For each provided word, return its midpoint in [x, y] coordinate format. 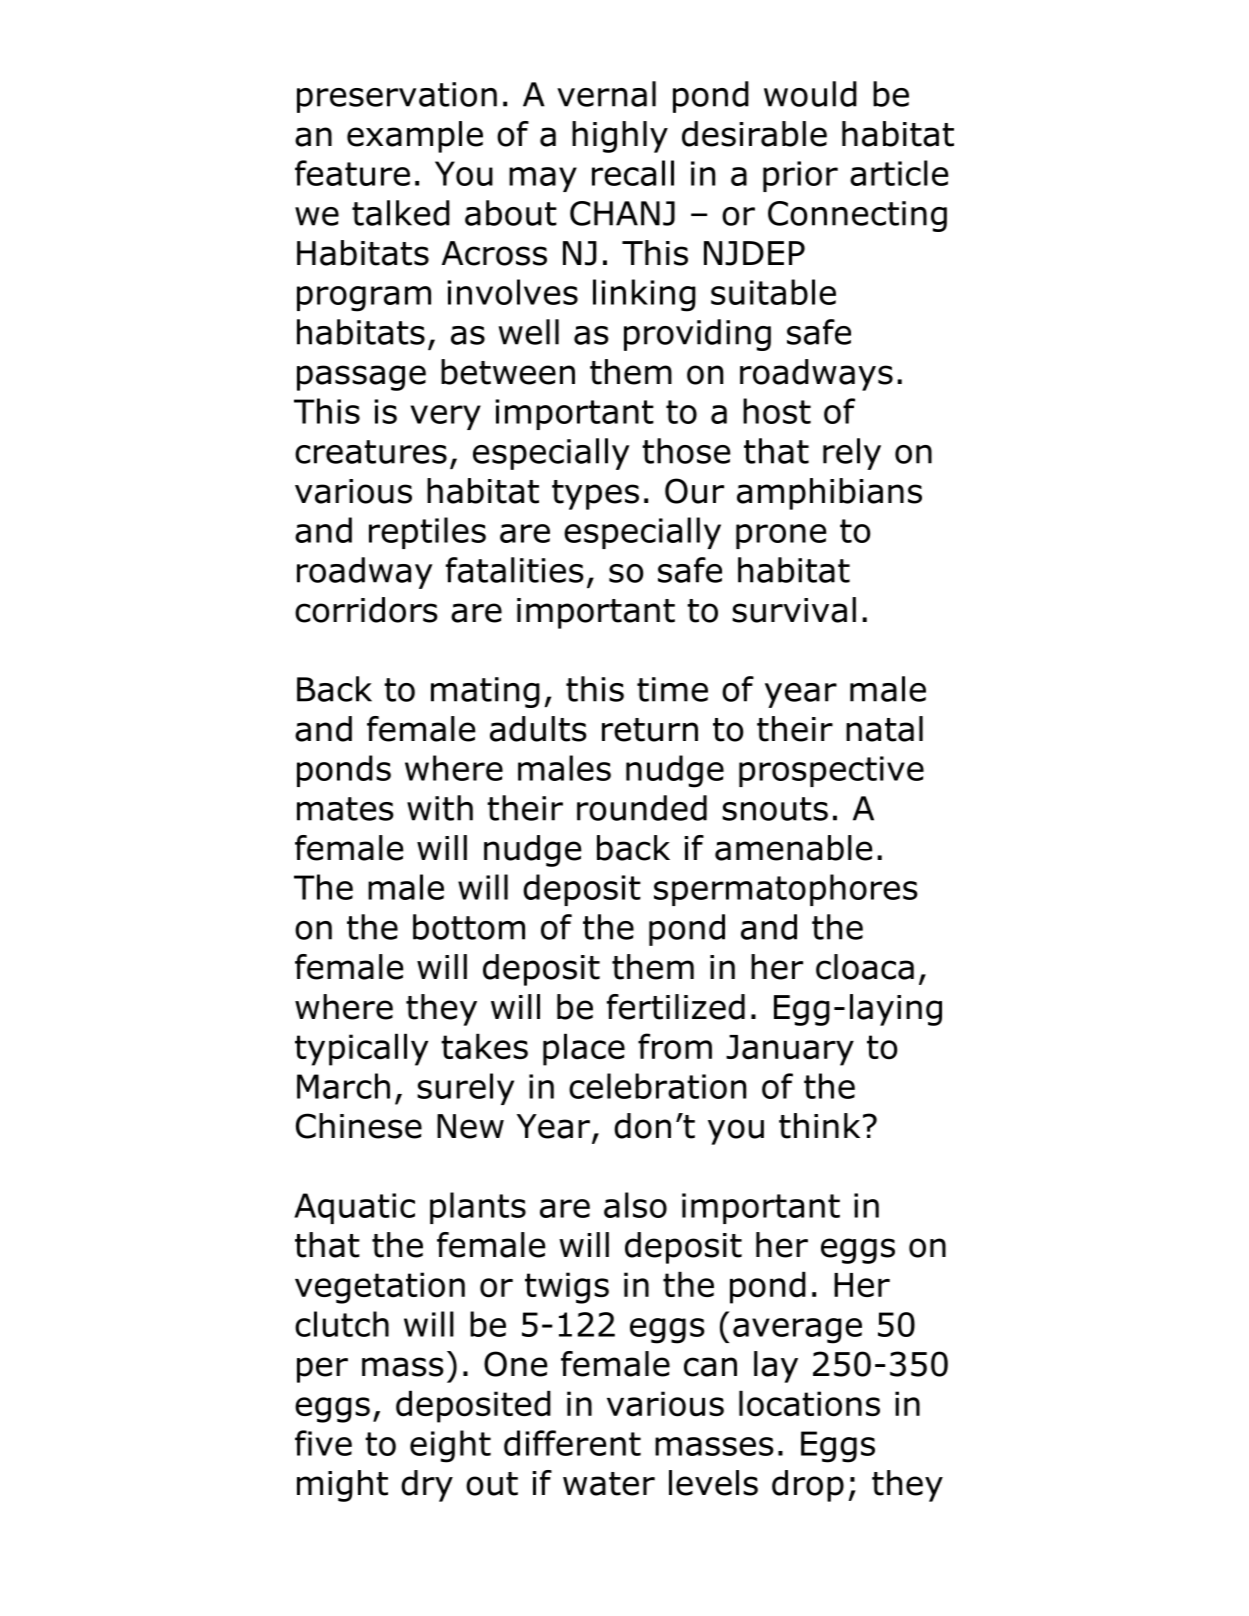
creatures [371, 452]
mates [345, 809]
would [810, 94]
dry [427, 1486]
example [415, 137]
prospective [831, 771]
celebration [657, 1086]
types [595, 495]
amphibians [829, 494]
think [819, 1126]
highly [620, 137]
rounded [642, 808]
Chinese [359, 1126]
